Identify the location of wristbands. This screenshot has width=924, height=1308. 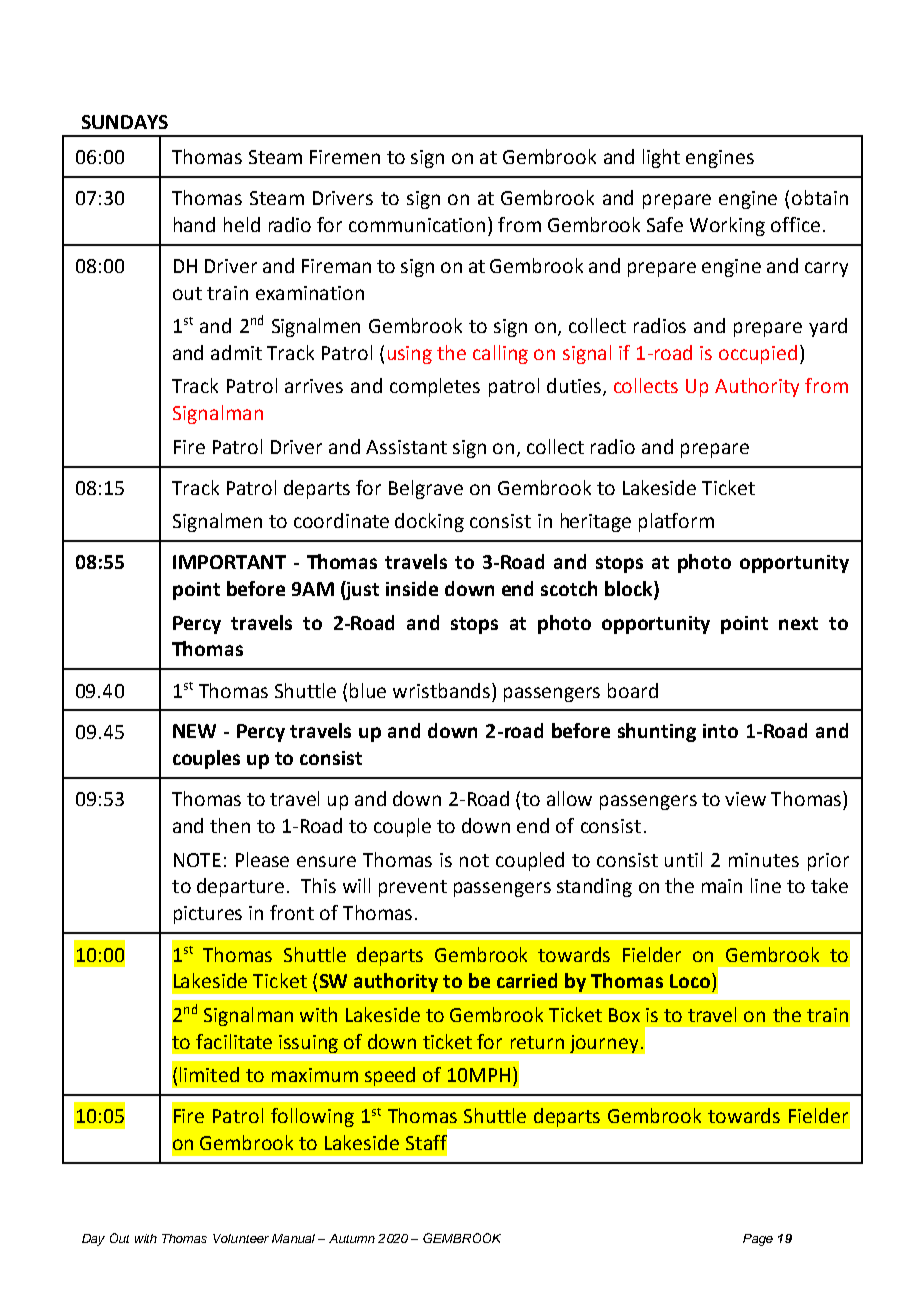
(443, 690).
